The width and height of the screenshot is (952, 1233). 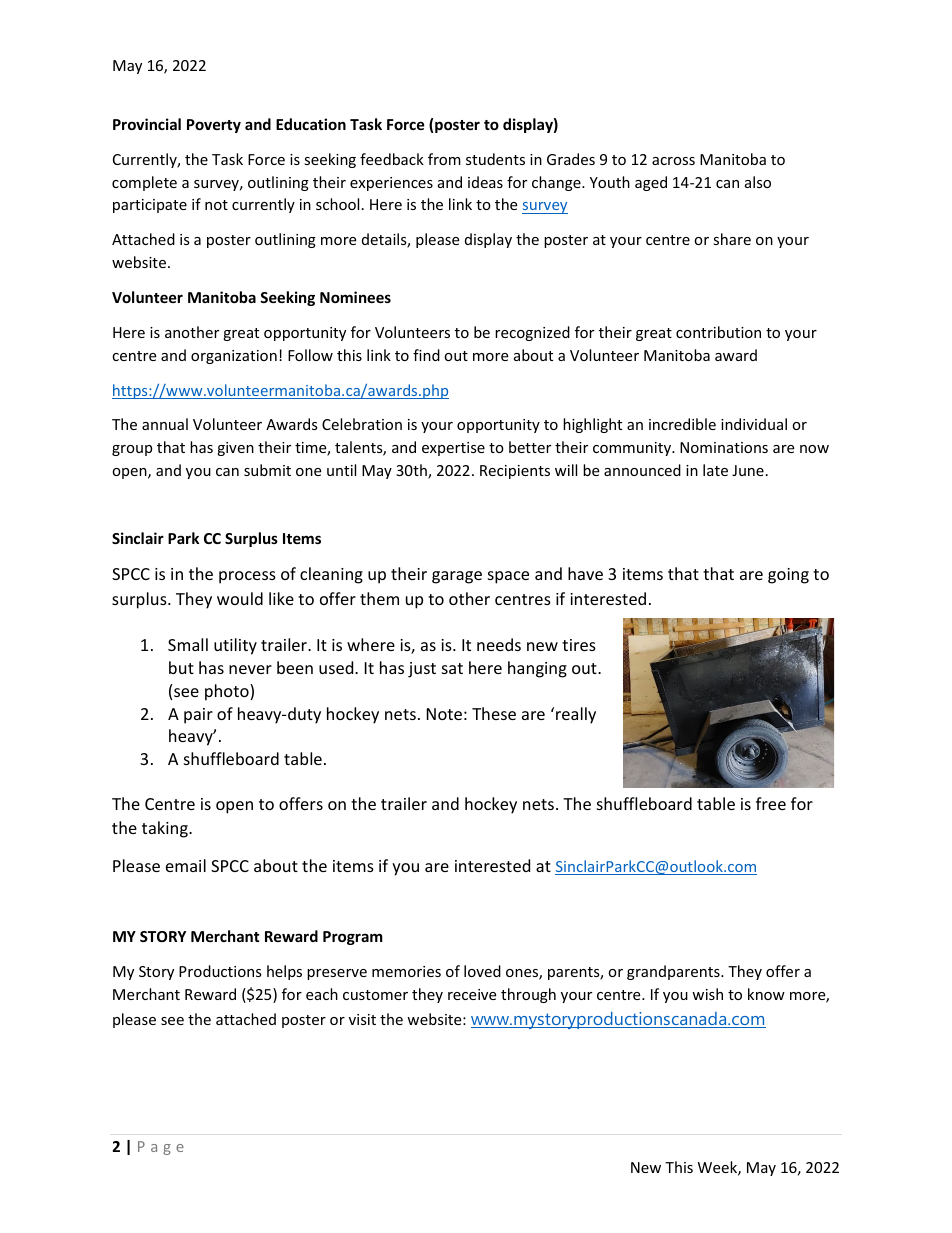 What do you see at coordinates (234, 357) in the screenshot?
I see `organization` at bounding box center [234, 357].
